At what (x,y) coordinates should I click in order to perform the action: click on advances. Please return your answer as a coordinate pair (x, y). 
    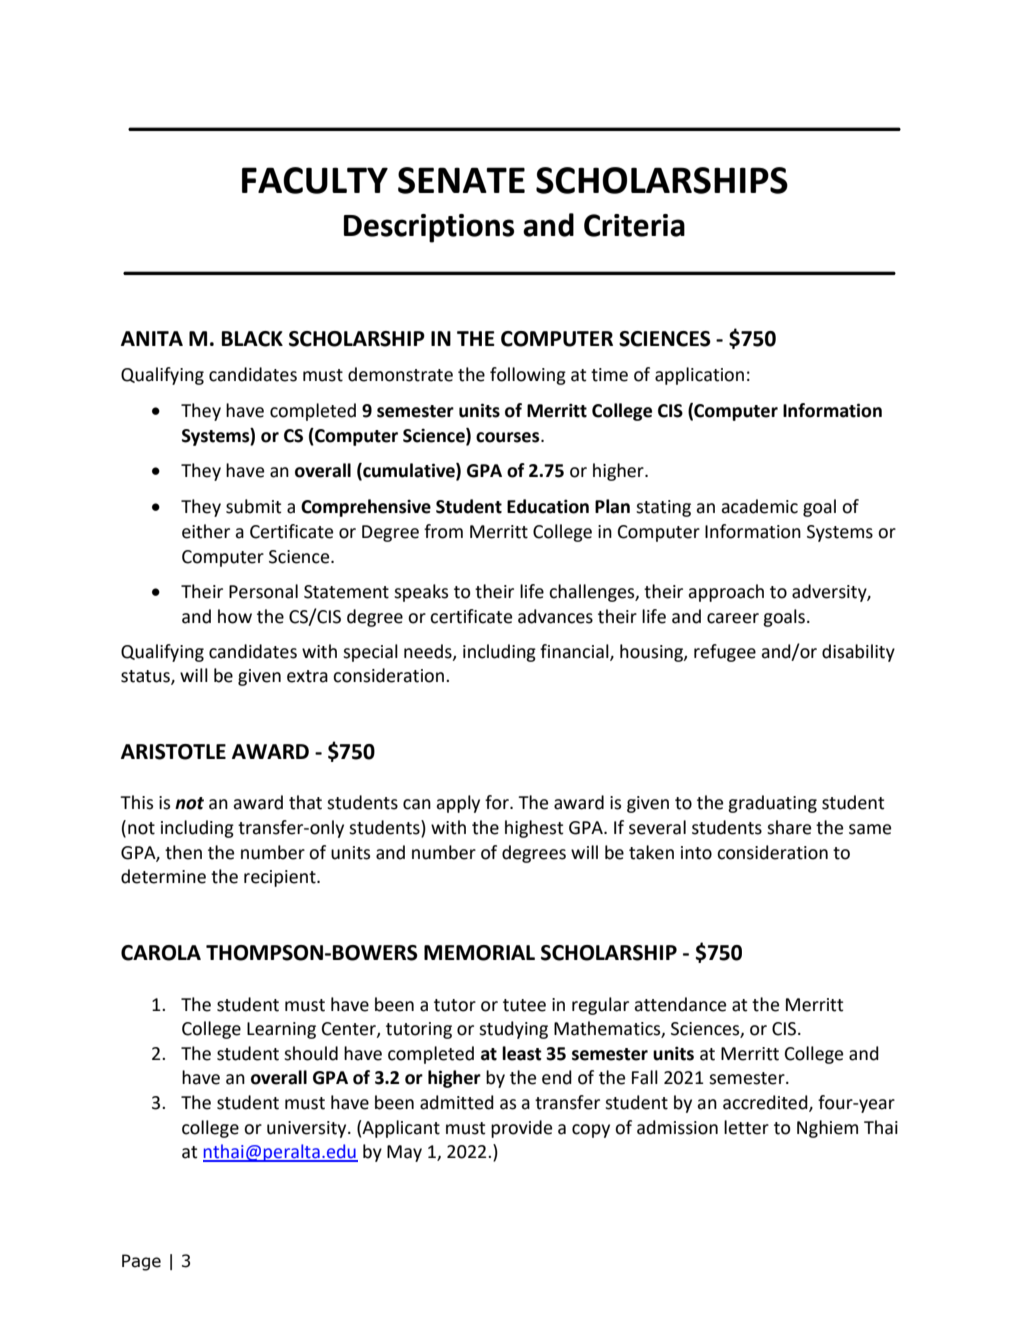
    Looking at the image, I should click on (555, 616).
